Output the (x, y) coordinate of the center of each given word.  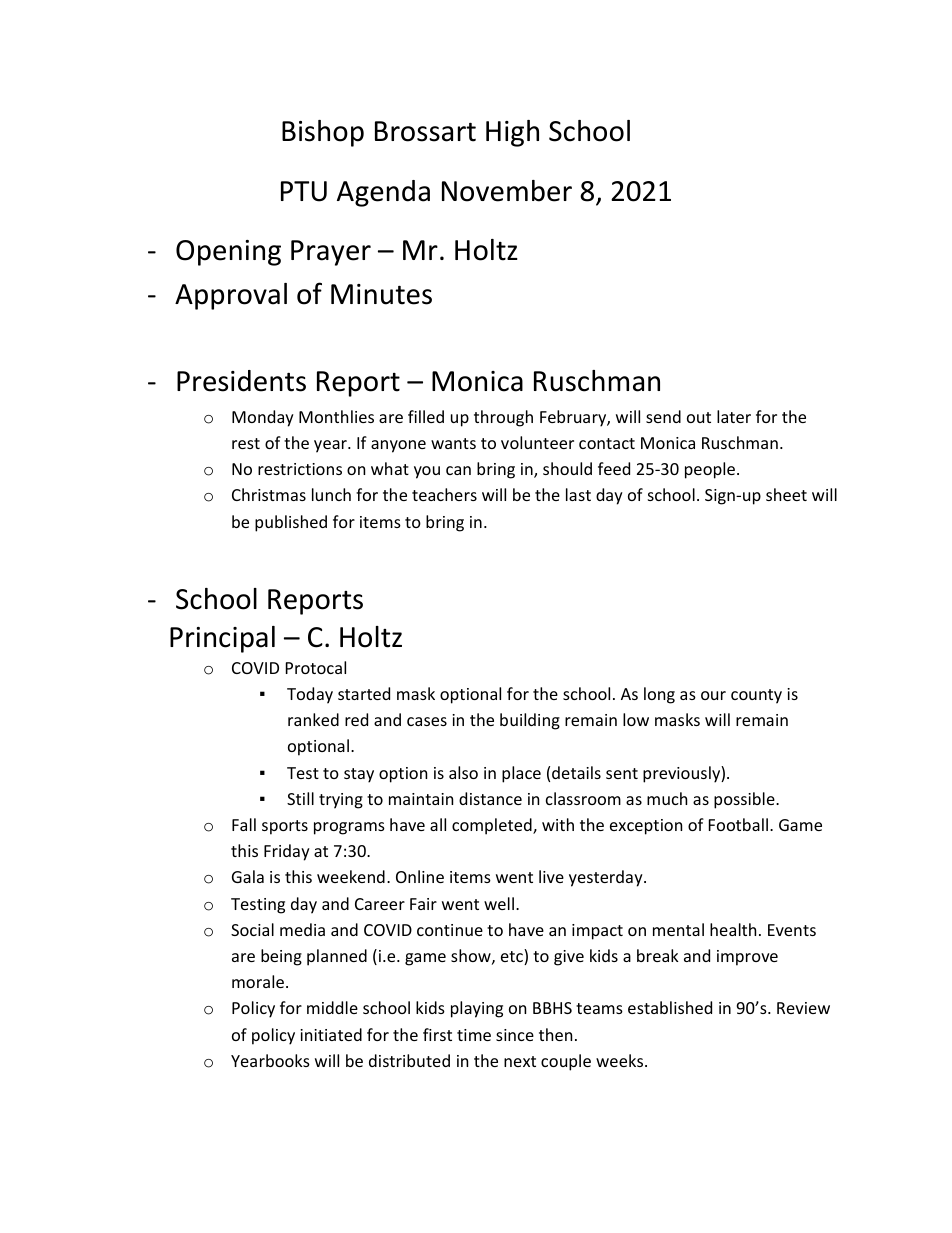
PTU (304, 191)
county (756, 696)
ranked (313, 719)
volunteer (537, 442)
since (515, 1035)
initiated (331, 1034)
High (512, 133)
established (670, 1007)
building (530, 721)
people (710, 470)
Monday (263, 418)
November (507, 191)
